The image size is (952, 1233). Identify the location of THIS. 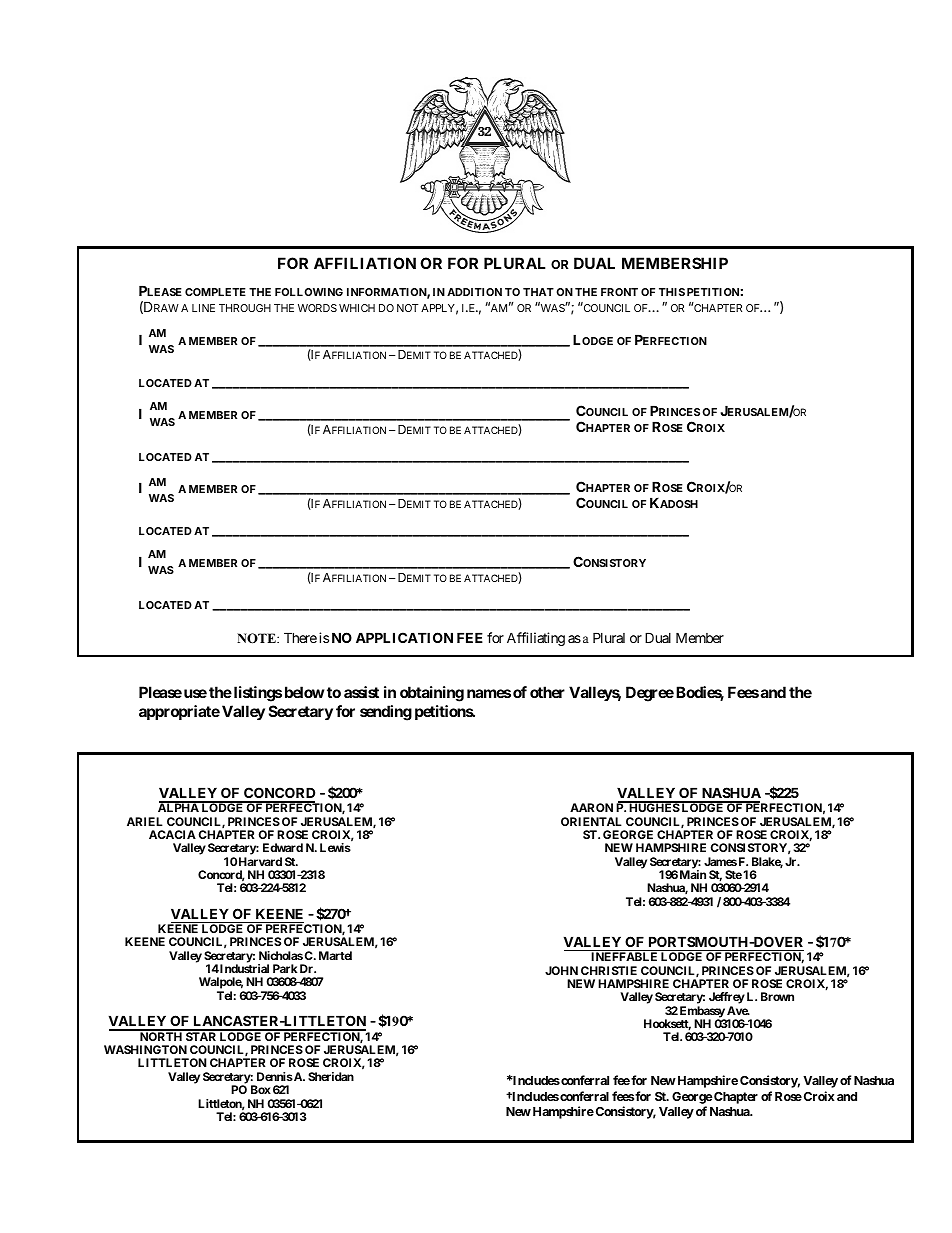
(672, 292).
